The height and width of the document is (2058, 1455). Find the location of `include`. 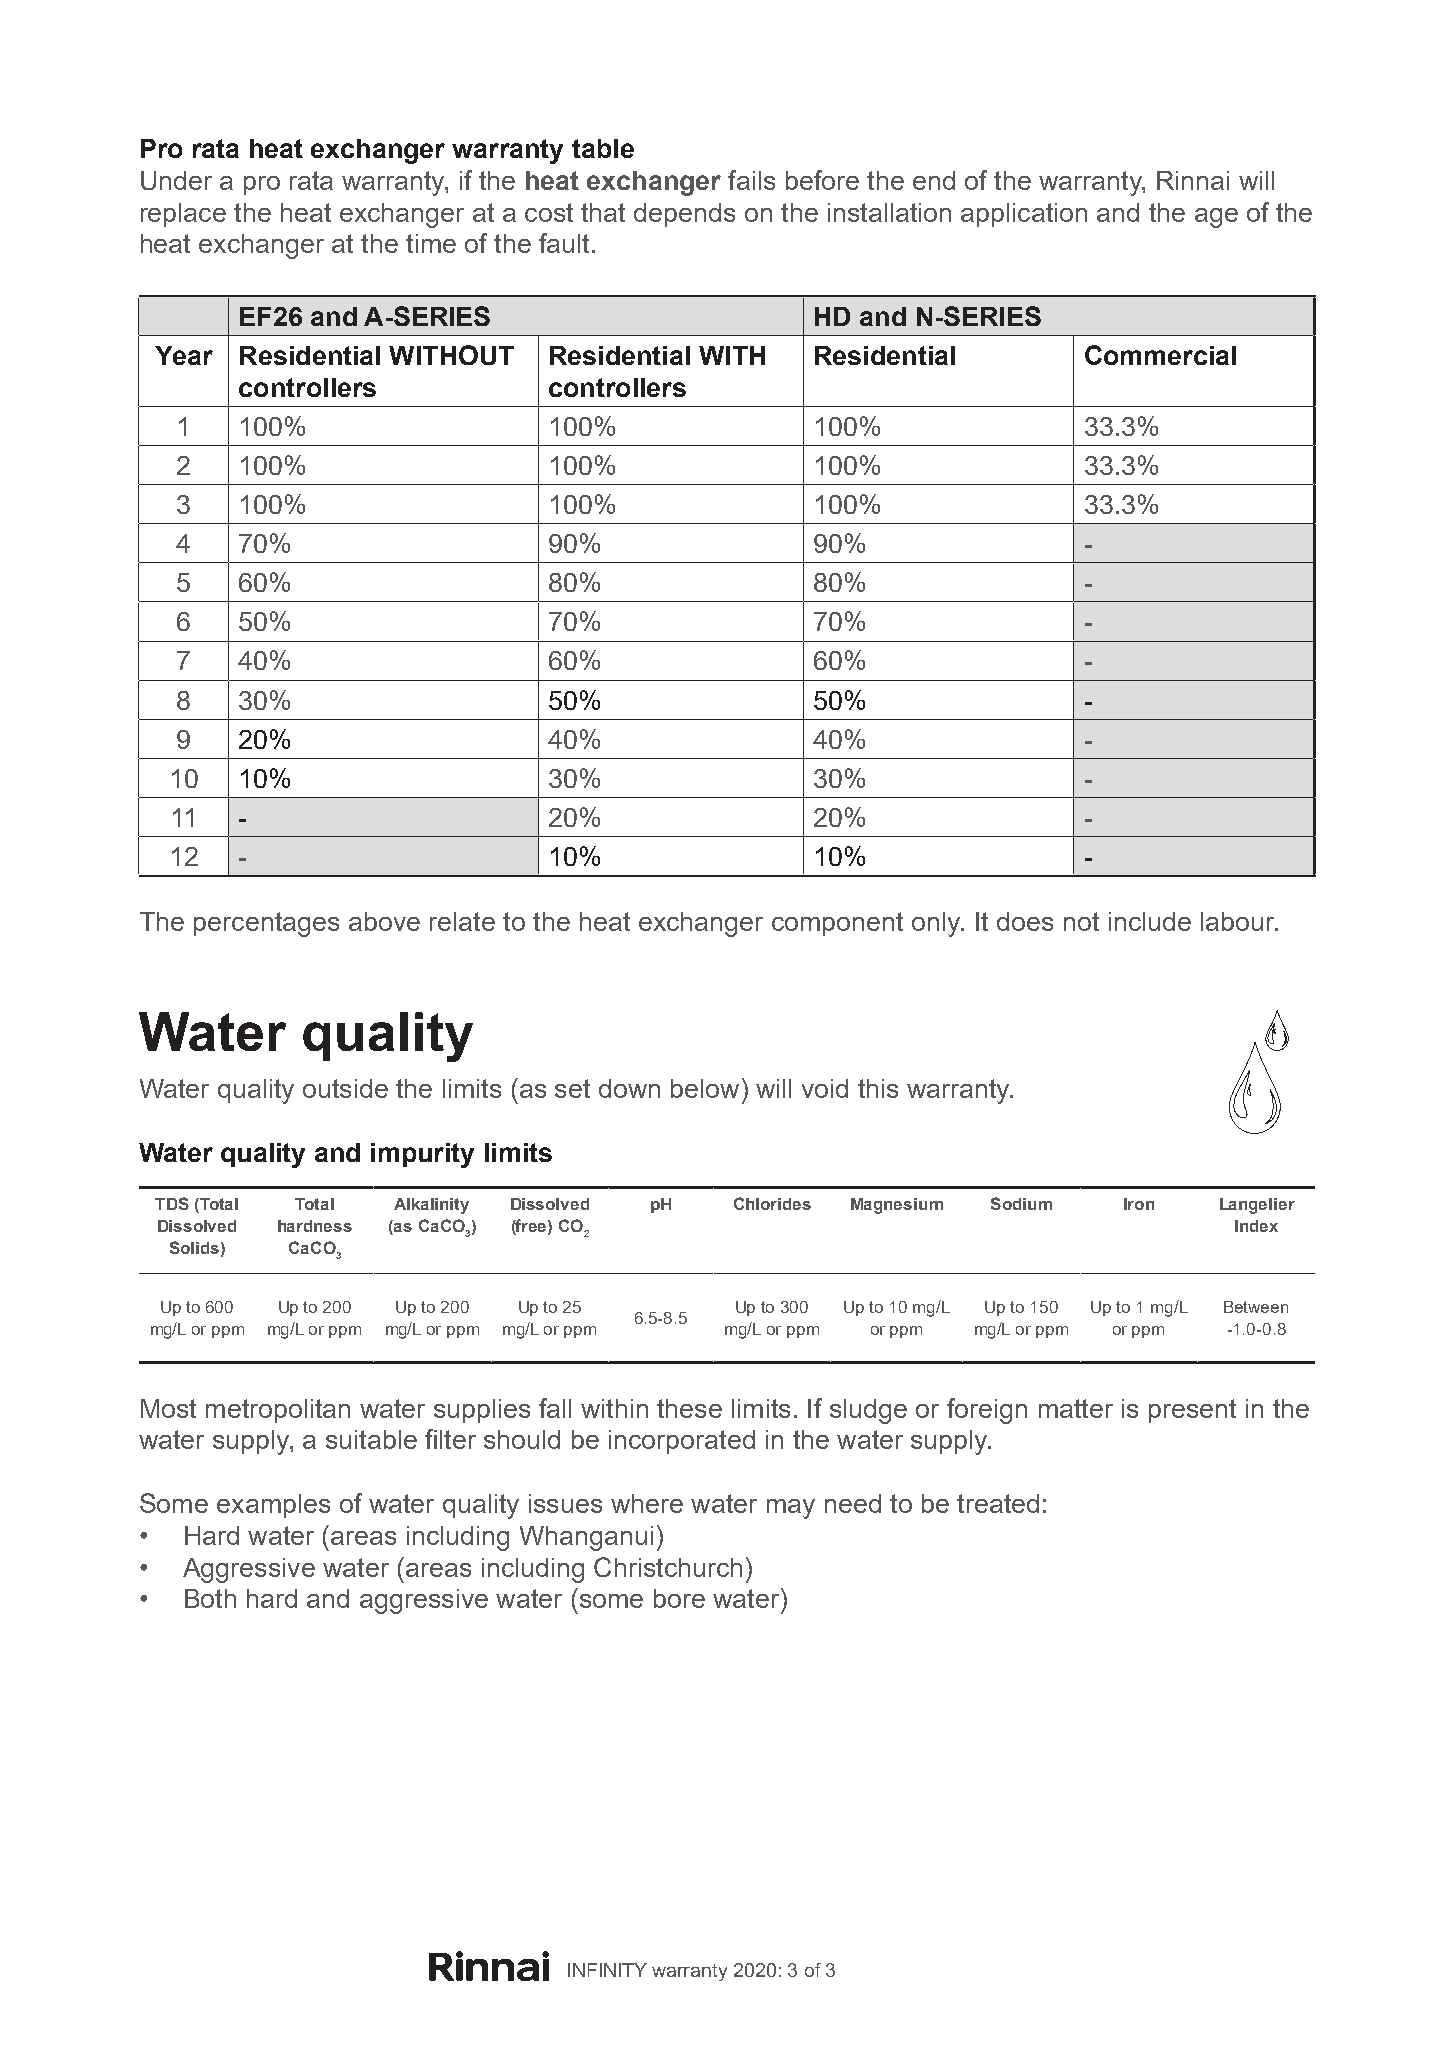

include is located at coordinates (1150, 921).
